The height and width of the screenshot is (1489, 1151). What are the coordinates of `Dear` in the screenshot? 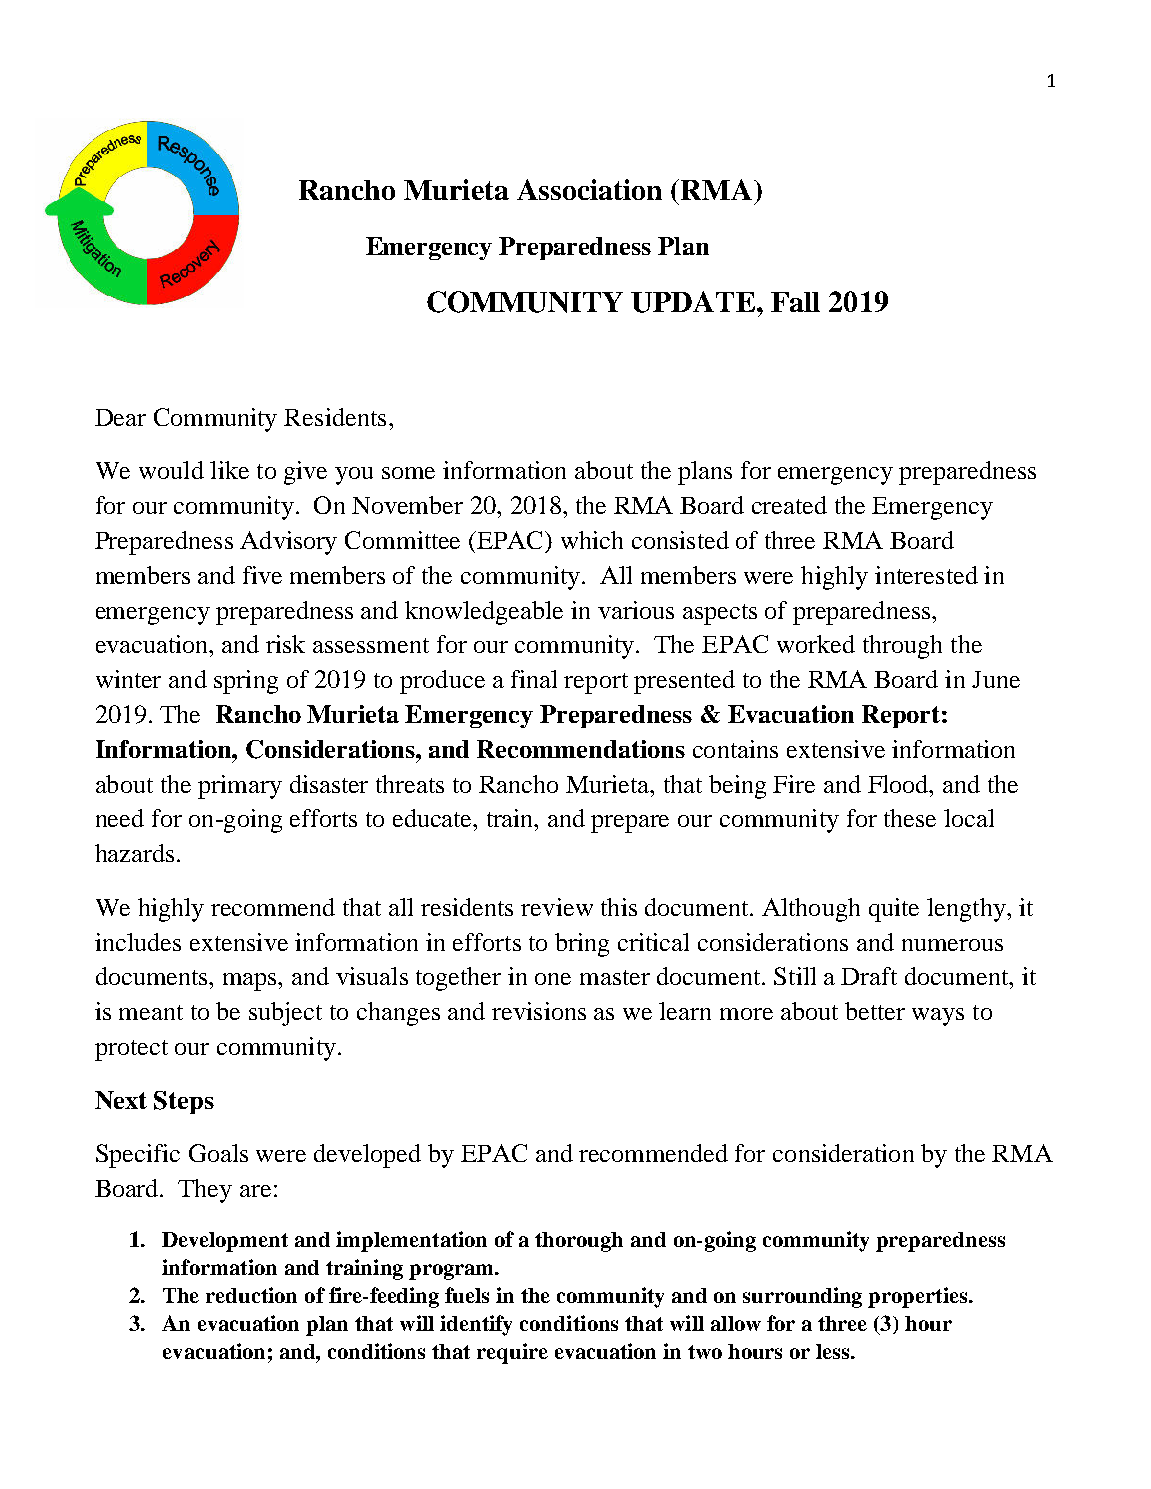 It's located at (120, 417).
